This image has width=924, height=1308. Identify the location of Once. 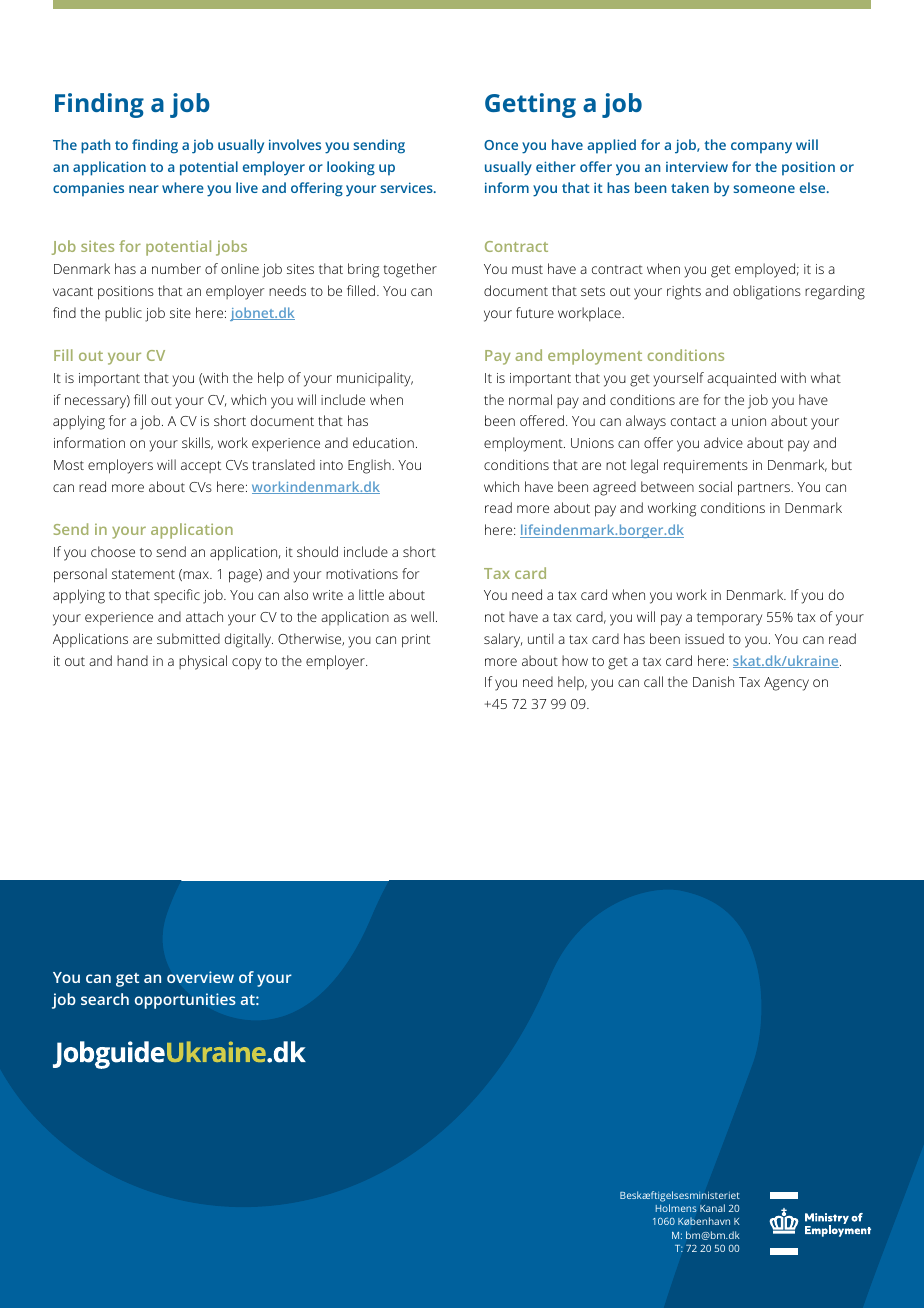
(501, 145).
